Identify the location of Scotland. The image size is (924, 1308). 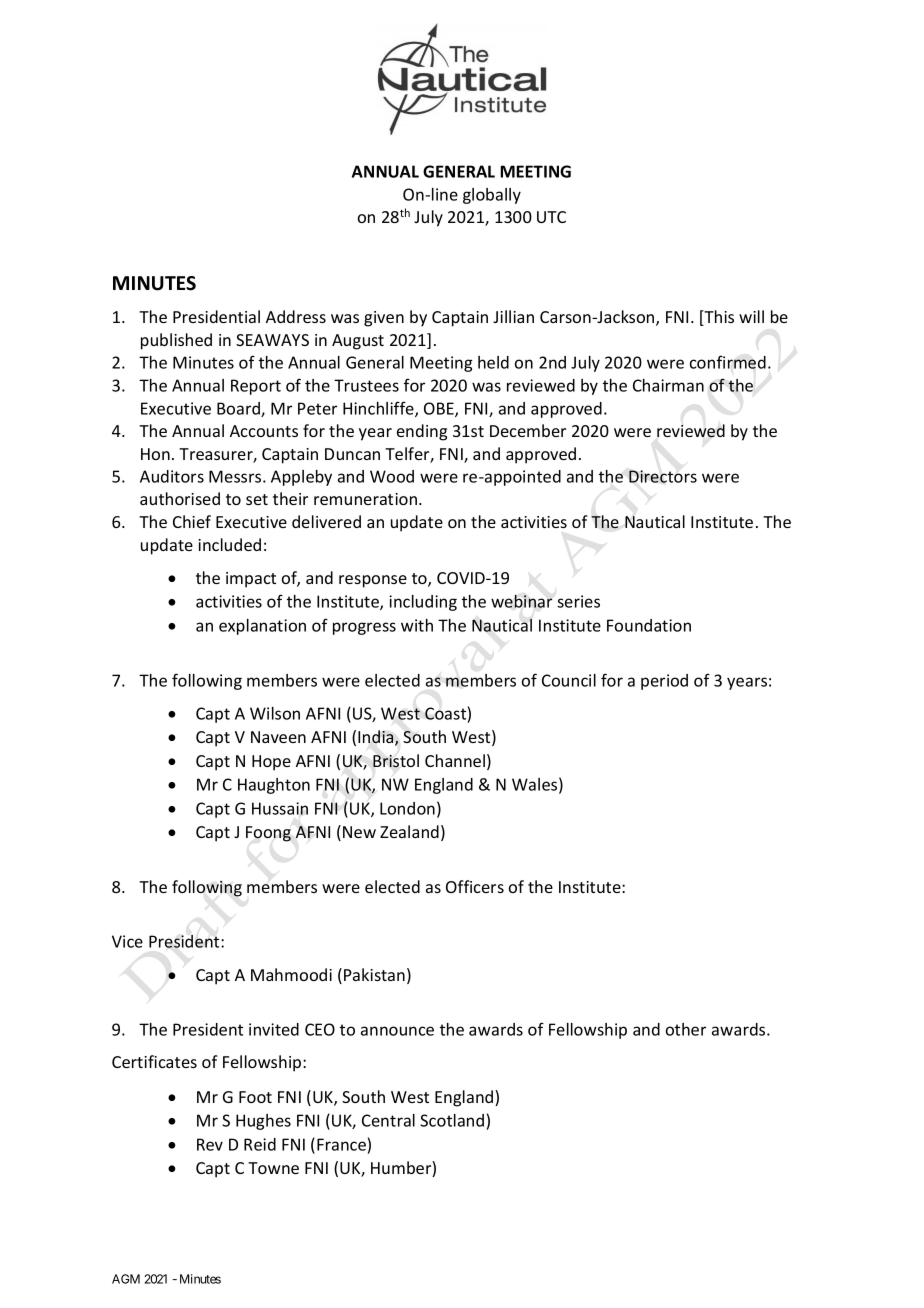
(453, 1122).
